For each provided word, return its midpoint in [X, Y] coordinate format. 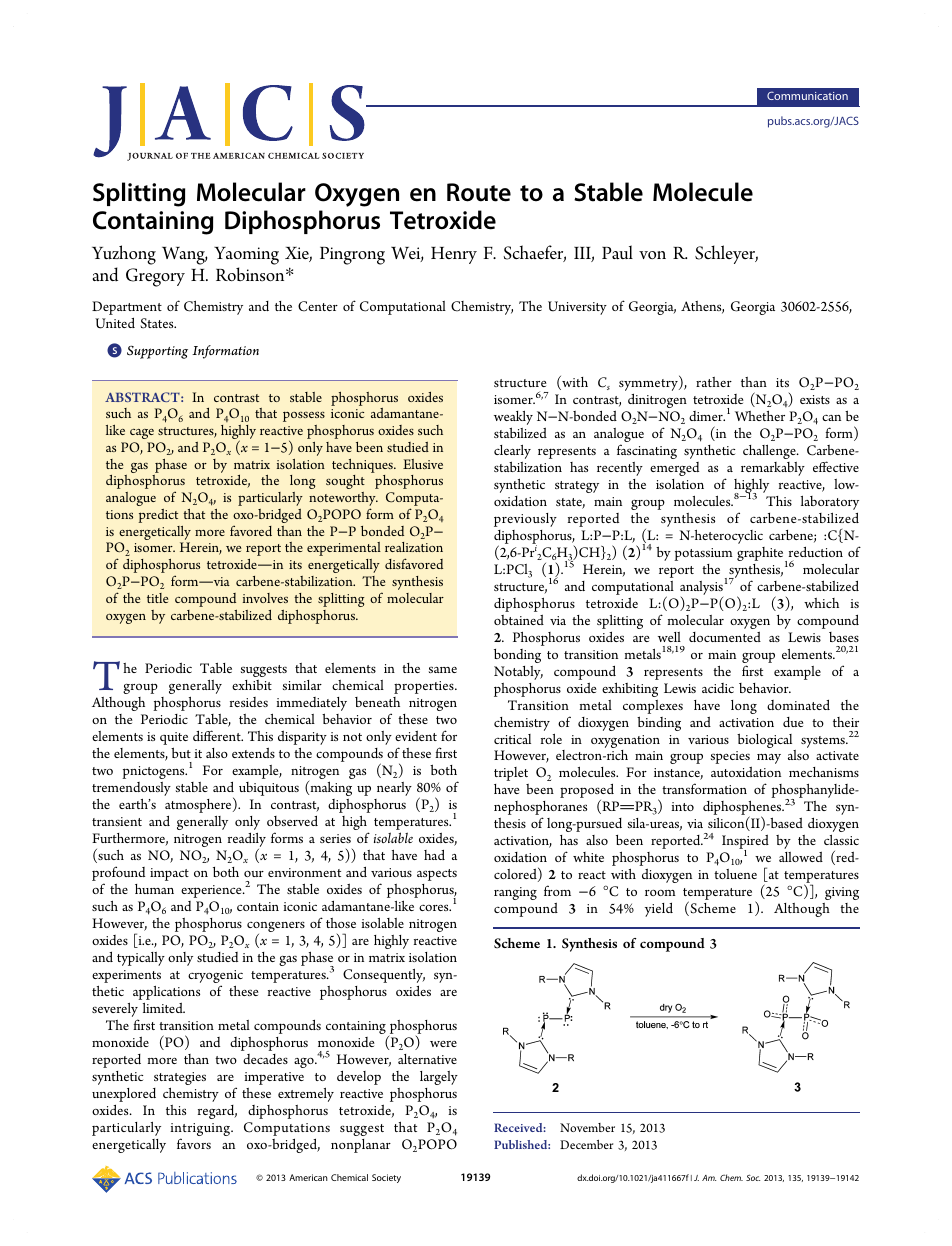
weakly [513, 419]
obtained [519, 620]
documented [725, 637]
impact [169, 874]
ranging [515, 893]
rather [714, 382]
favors [194, 1143]
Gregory [155, 277]
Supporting [157, 352]
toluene [735, 874]
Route [479, 192]
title [157, 598]
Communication [807, 95]
